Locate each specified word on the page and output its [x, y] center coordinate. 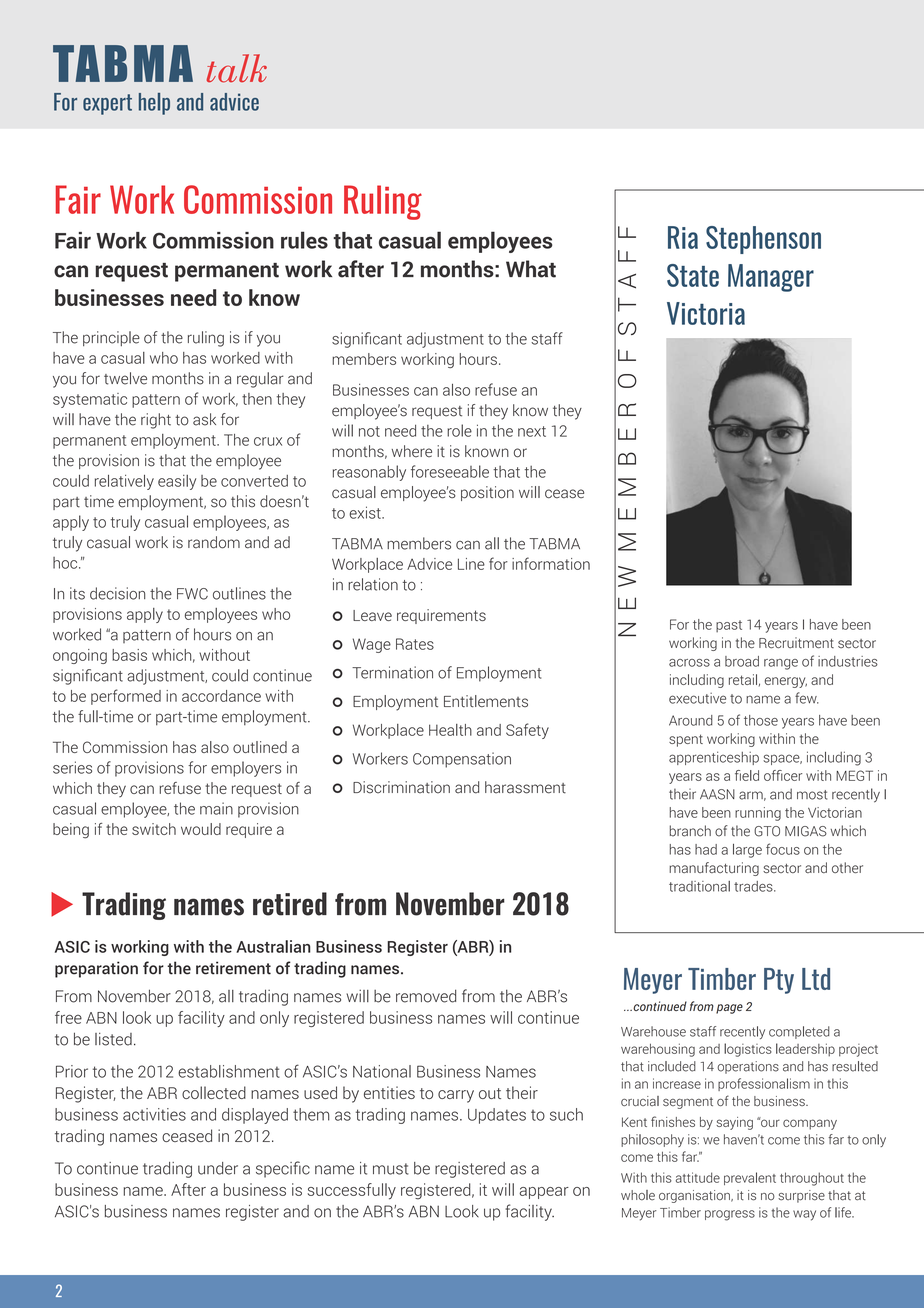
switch [154, 829]
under [218, 1168]
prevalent [750, 1178]
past [729, 626]
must [391, 1169]
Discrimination [401, 787]
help [154, 104]
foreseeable [450, 471]
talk [237, 68]
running [758, 814]
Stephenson [763, 240]
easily [177, 482]
